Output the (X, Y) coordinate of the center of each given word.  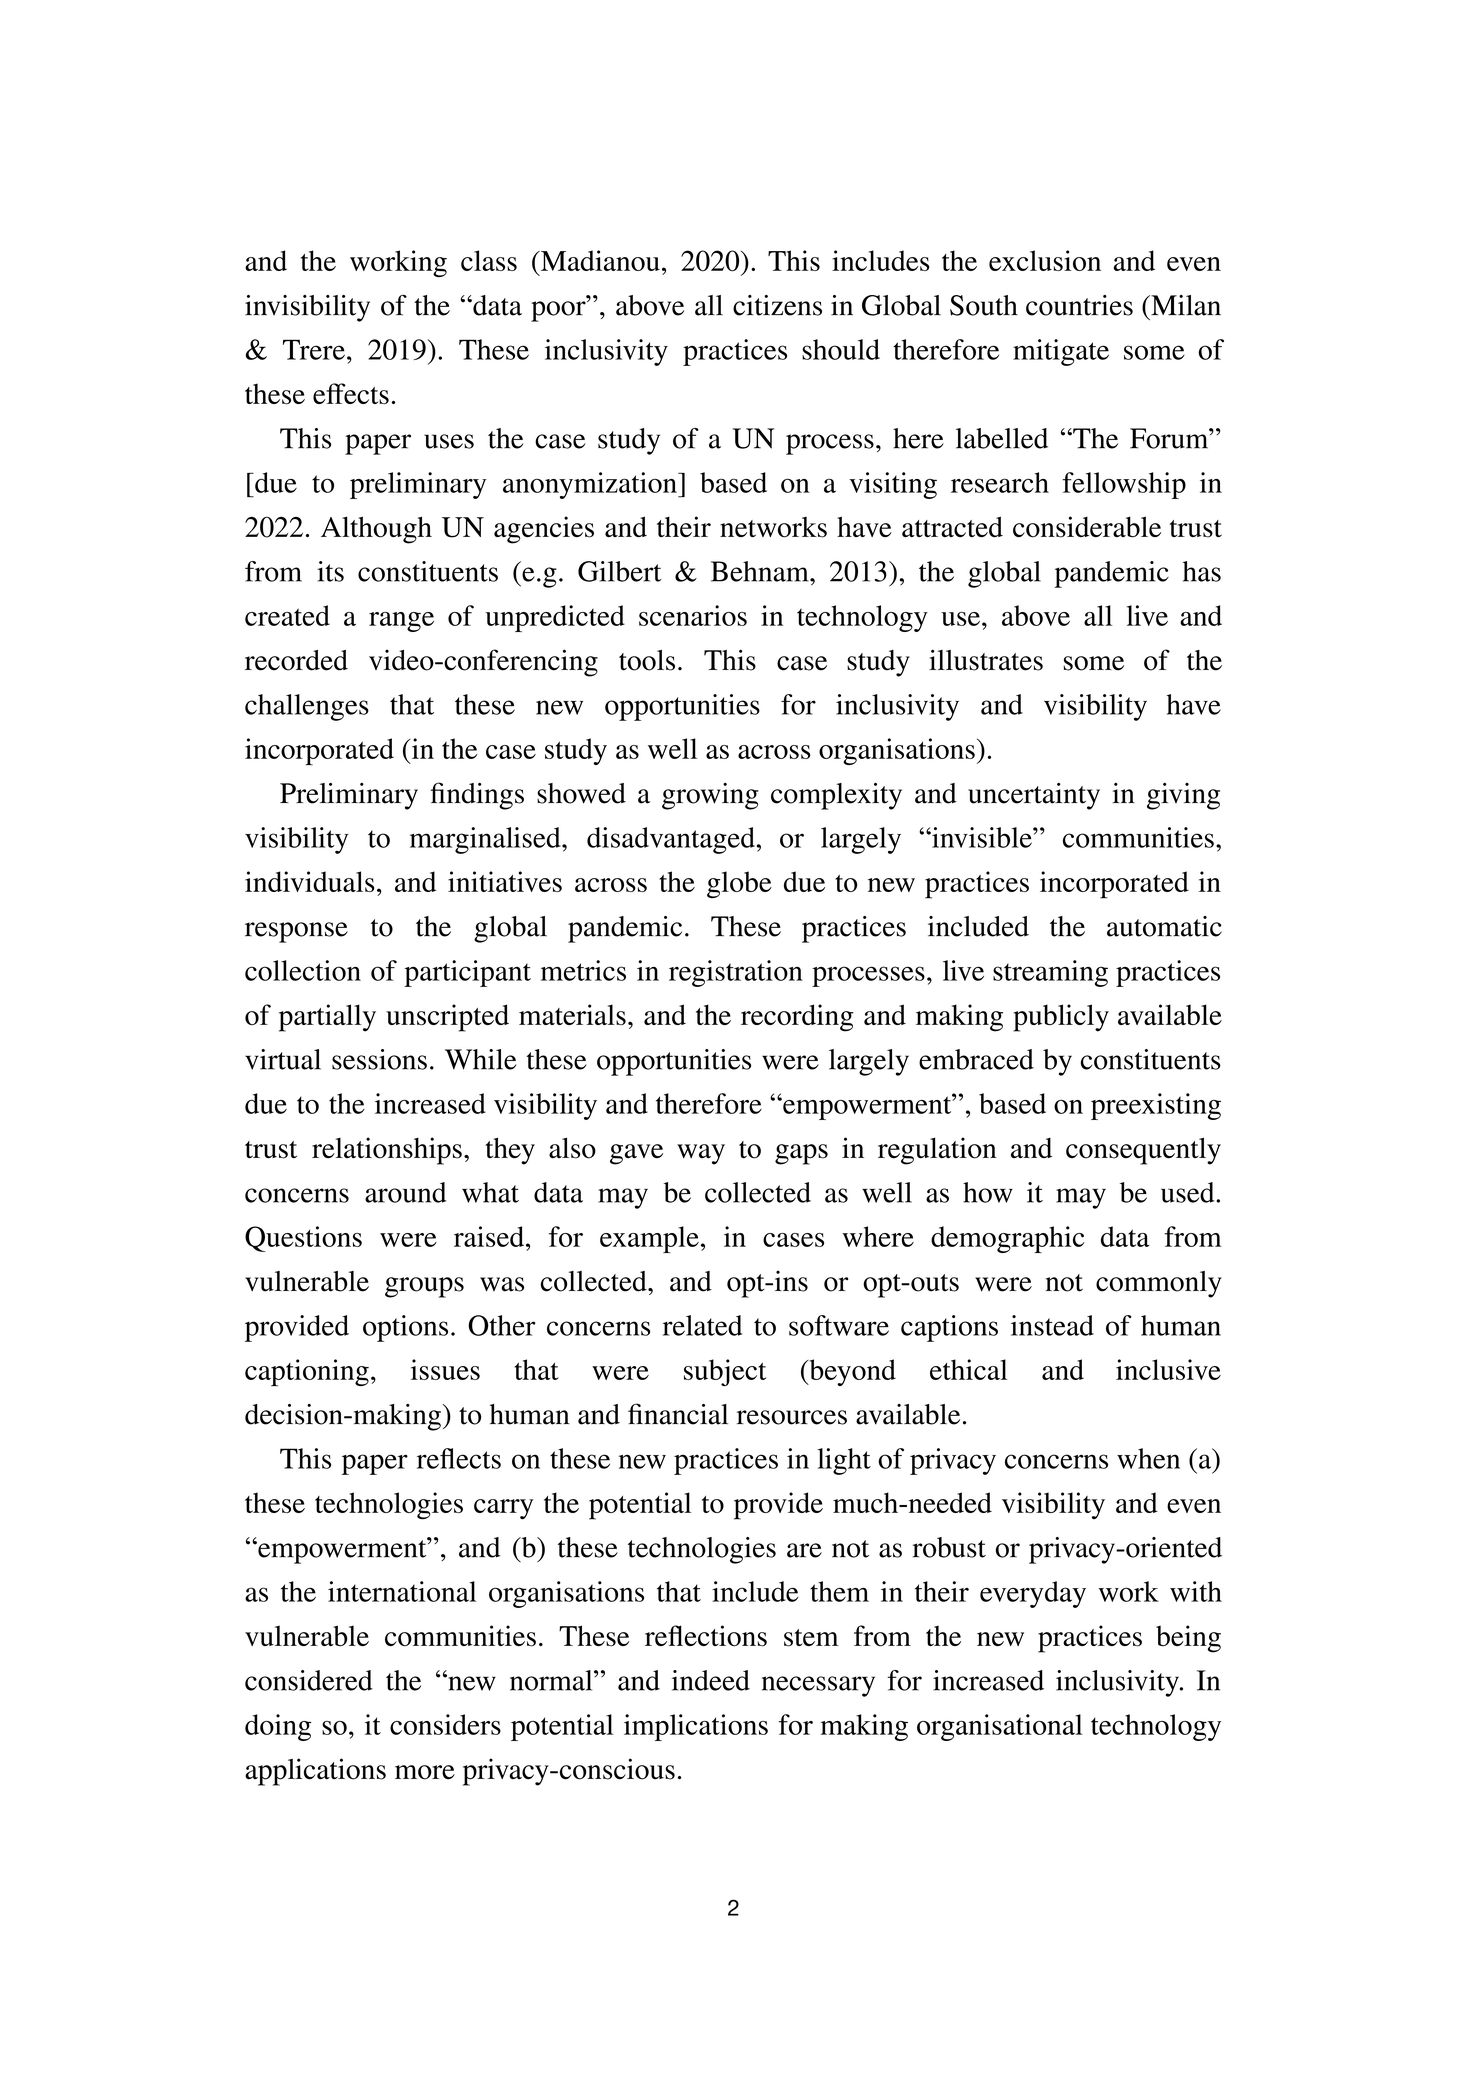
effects (351, 393)
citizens (777, 305)
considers (445, 1724)
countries (1079, 305)
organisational (1000, 1727)
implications (696, 1727)
